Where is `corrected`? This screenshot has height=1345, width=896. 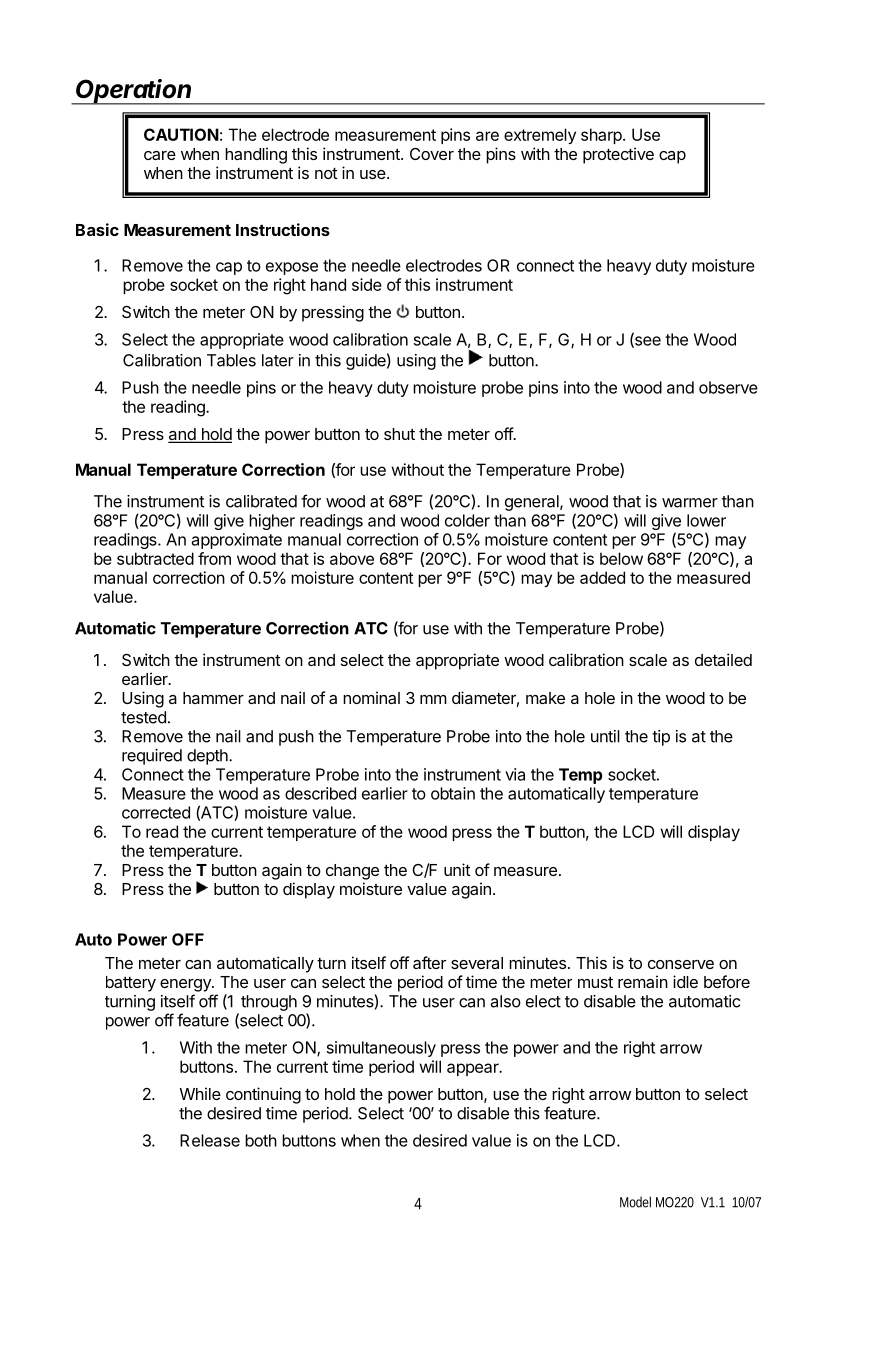 corrected is located at coordinates (156, 812).
